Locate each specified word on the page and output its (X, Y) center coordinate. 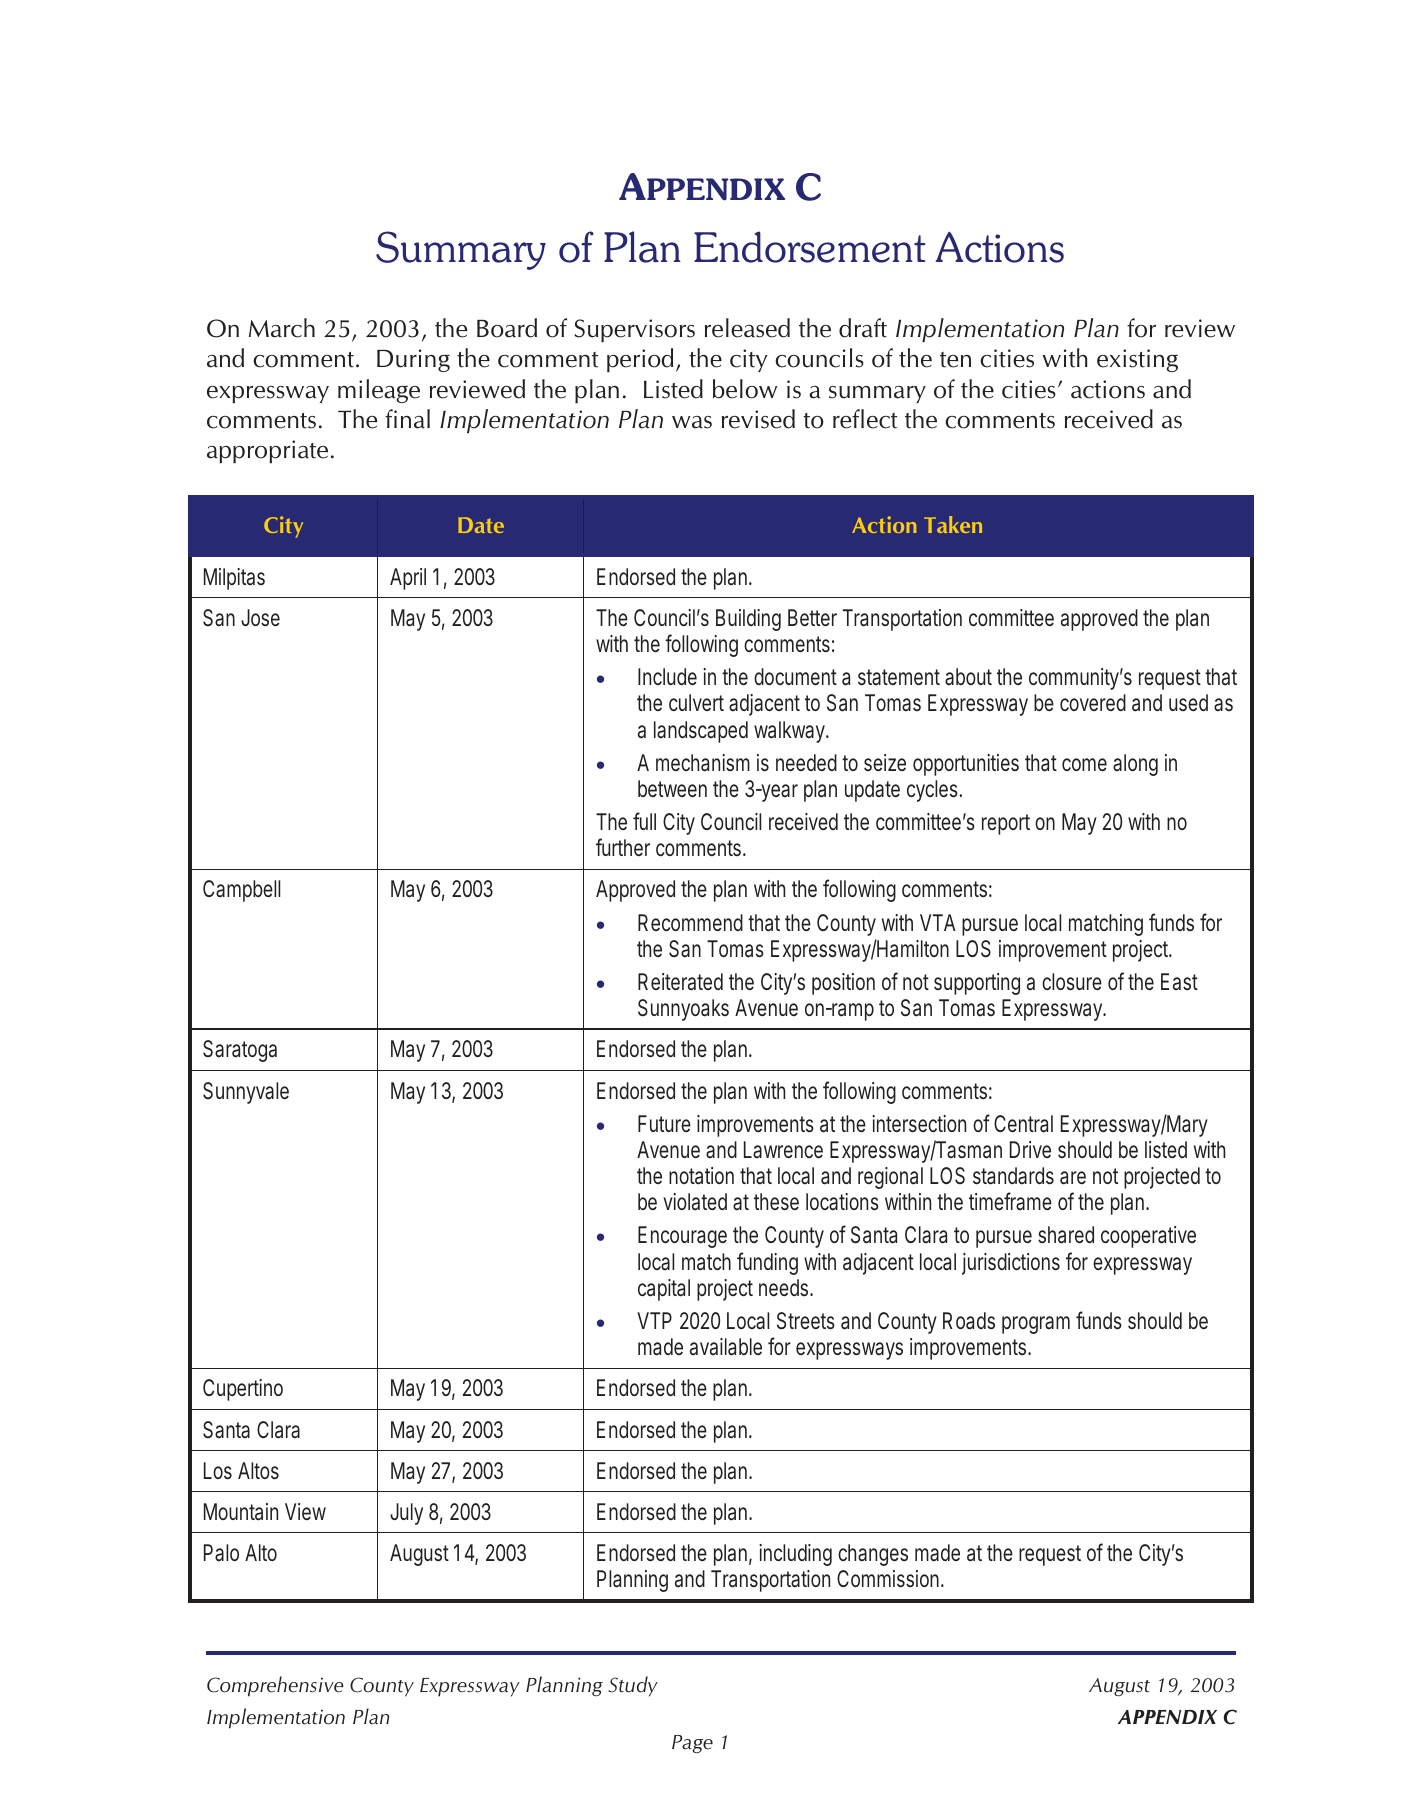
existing (1137, 360)
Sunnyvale (246, 1093)
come (1084, 764)
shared (1066, 1235)
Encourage (682, 1237)
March (282, 328)
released (747, 328)
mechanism (703, 763)
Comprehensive (275, 1686)
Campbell (241, 891)
